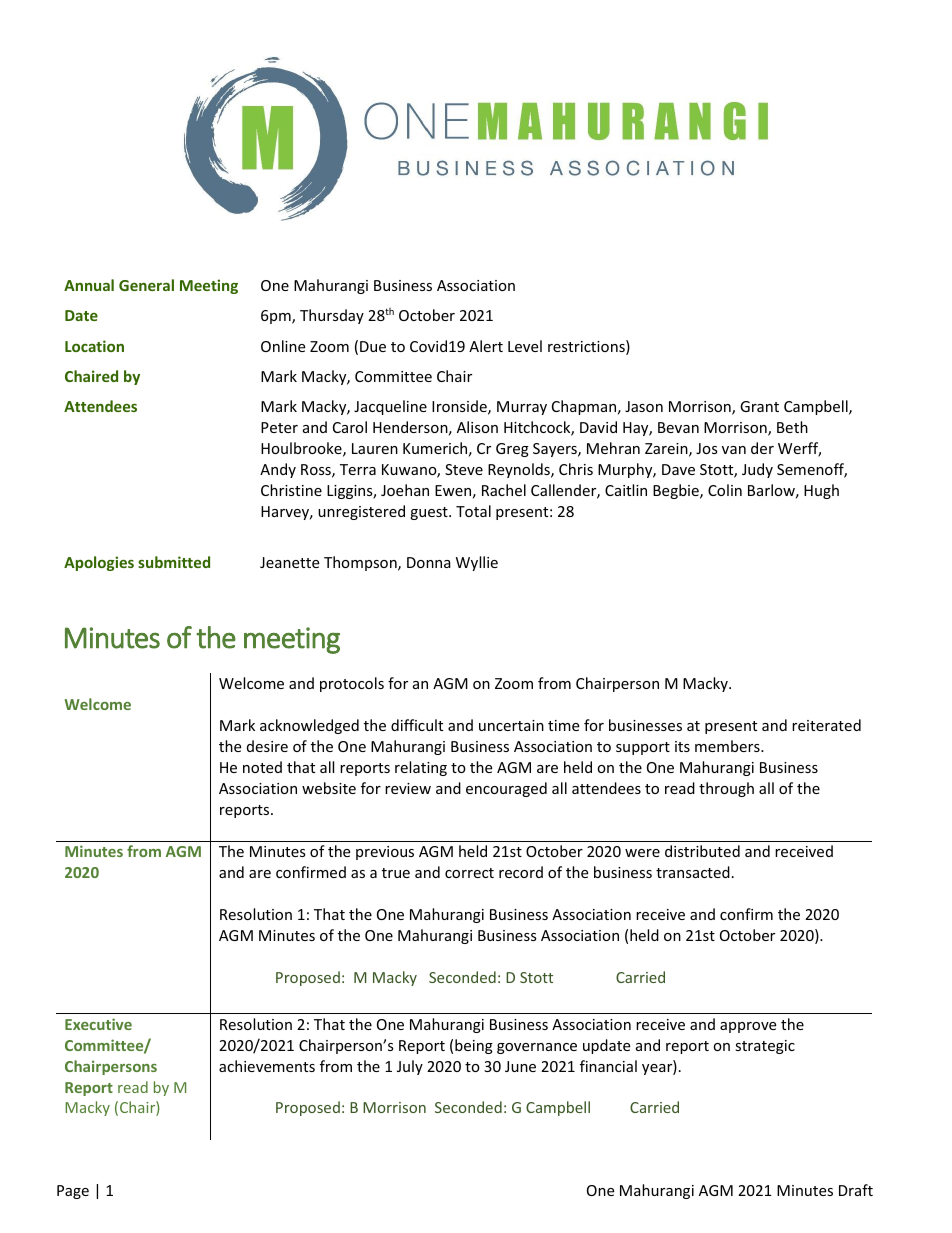  What do you see at coordinates (759, 406) in the document?
I see `Grant` at bounding box center [759, 406].
